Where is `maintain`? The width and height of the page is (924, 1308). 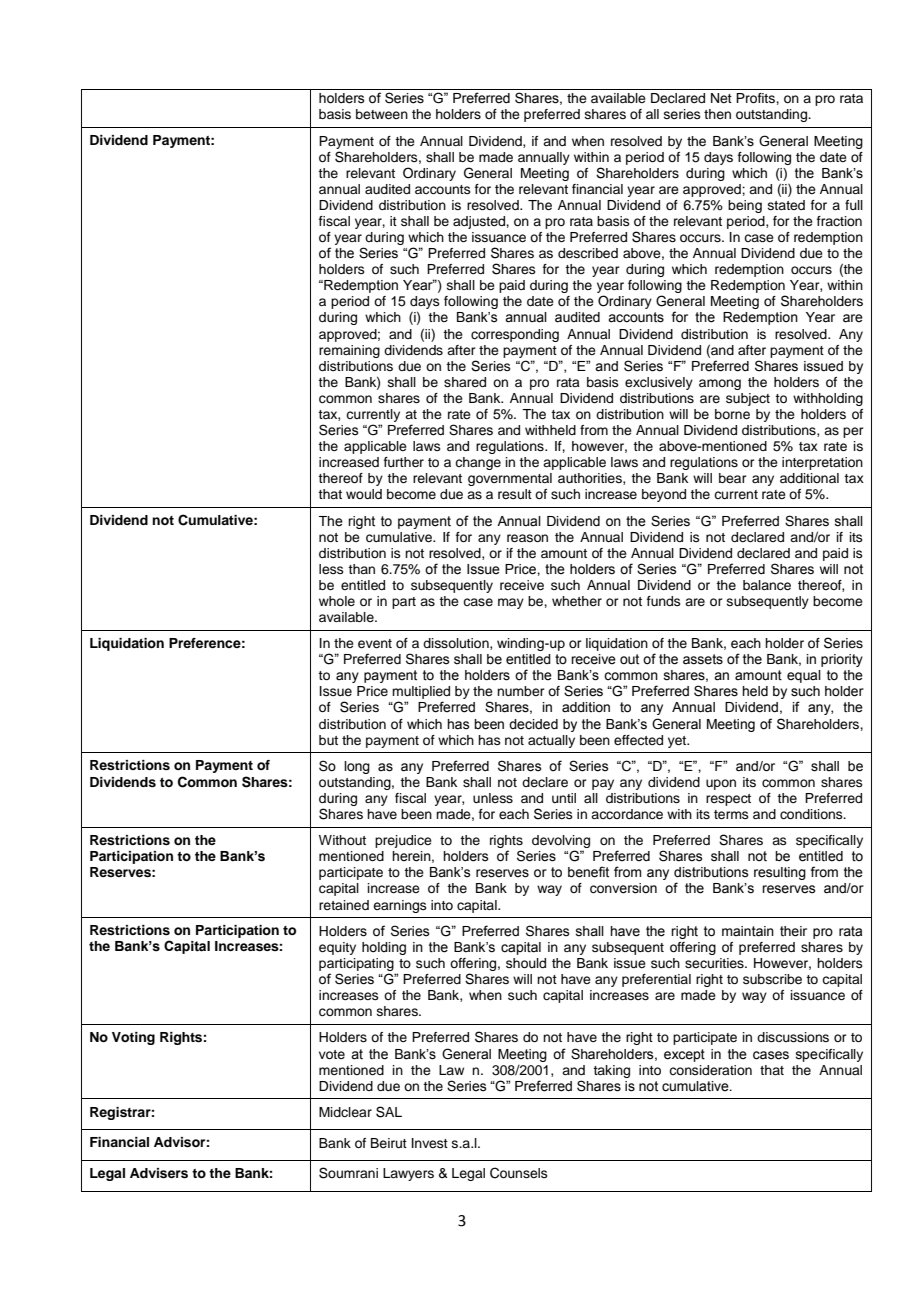
maintain is located at coordinates (748, 931).
